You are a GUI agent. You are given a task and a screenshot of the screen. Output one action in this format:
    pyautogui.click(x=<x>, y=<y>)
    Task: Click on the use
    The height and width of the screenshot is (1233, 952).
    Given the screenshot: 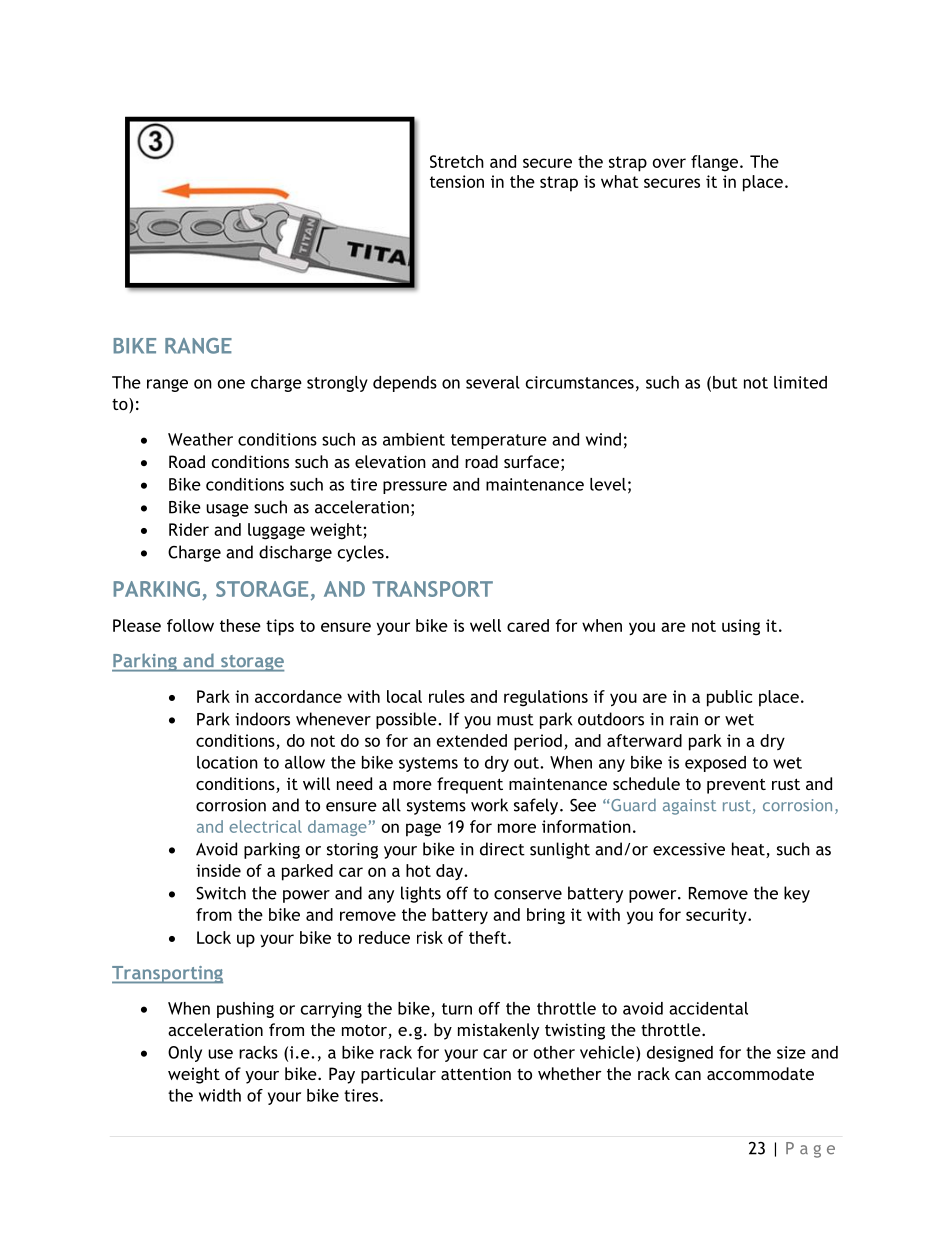 What is the action you would take?
    pyautogui.click(x=220, y=1054)
